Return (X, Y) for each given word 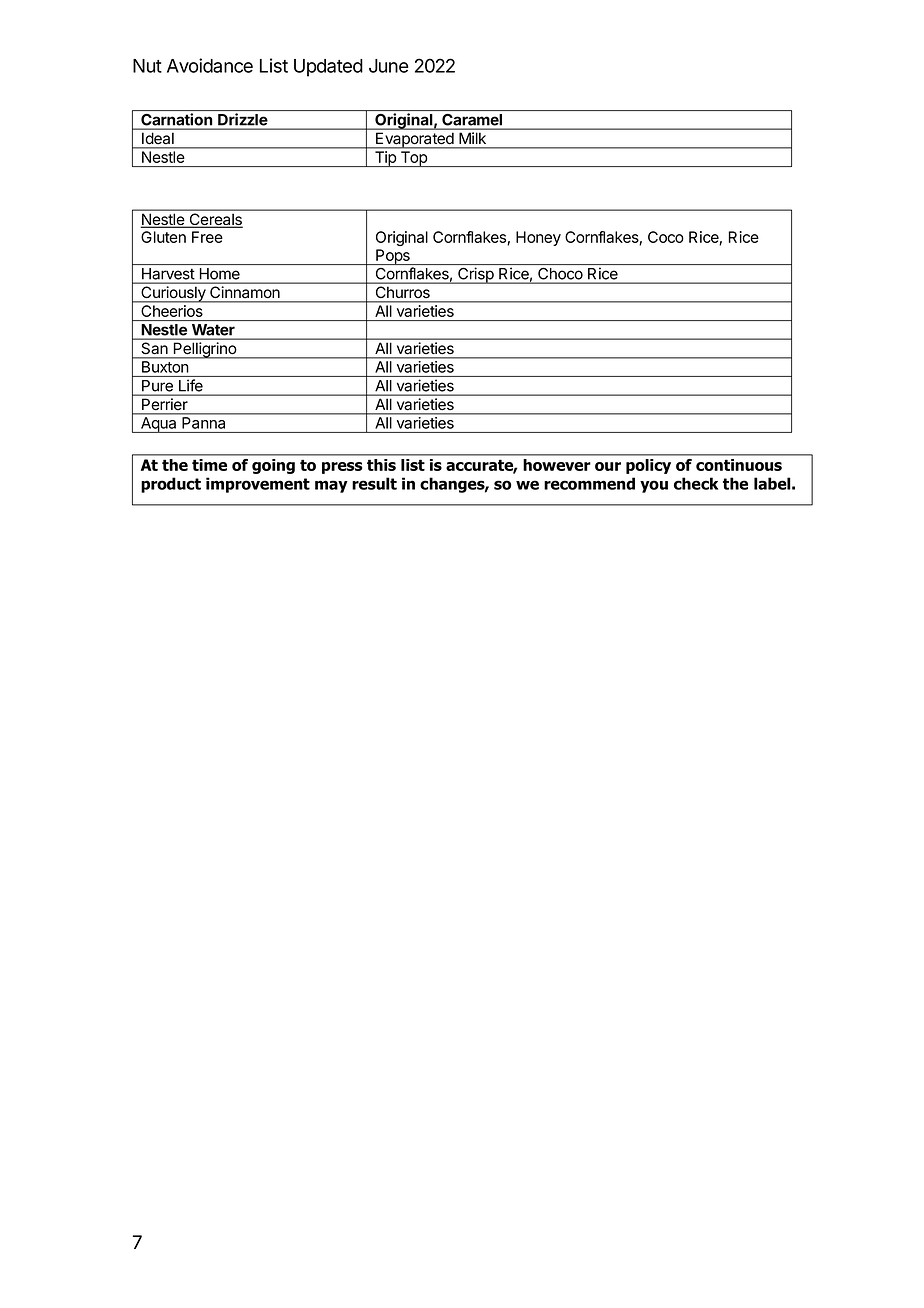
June (389, 66)
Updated (328, 68)
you (654, 486)
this (381, 465)
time (209, 465)
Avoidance (210, 65)
